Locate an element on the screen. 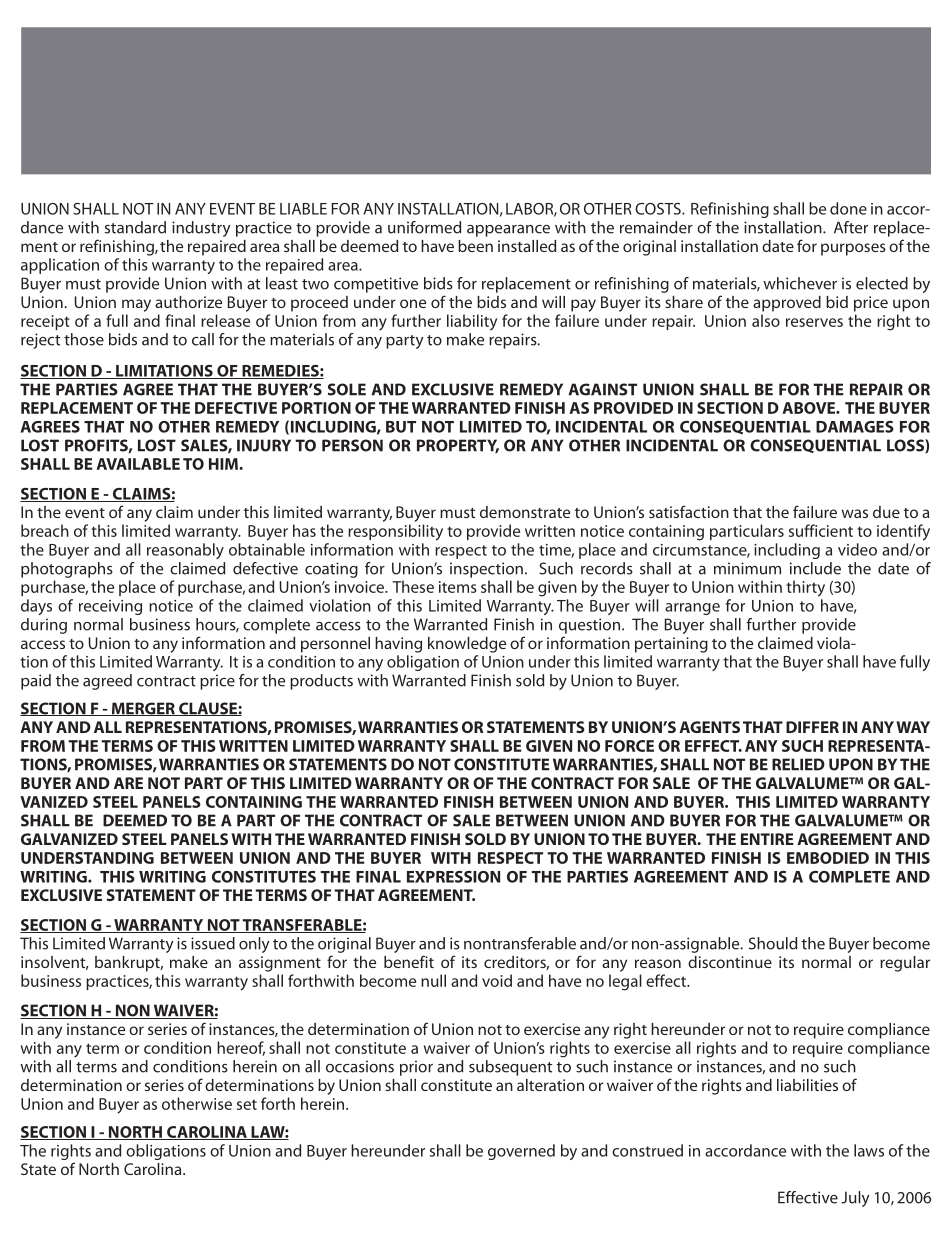  MERGER is located at coordinates (143, 709).
